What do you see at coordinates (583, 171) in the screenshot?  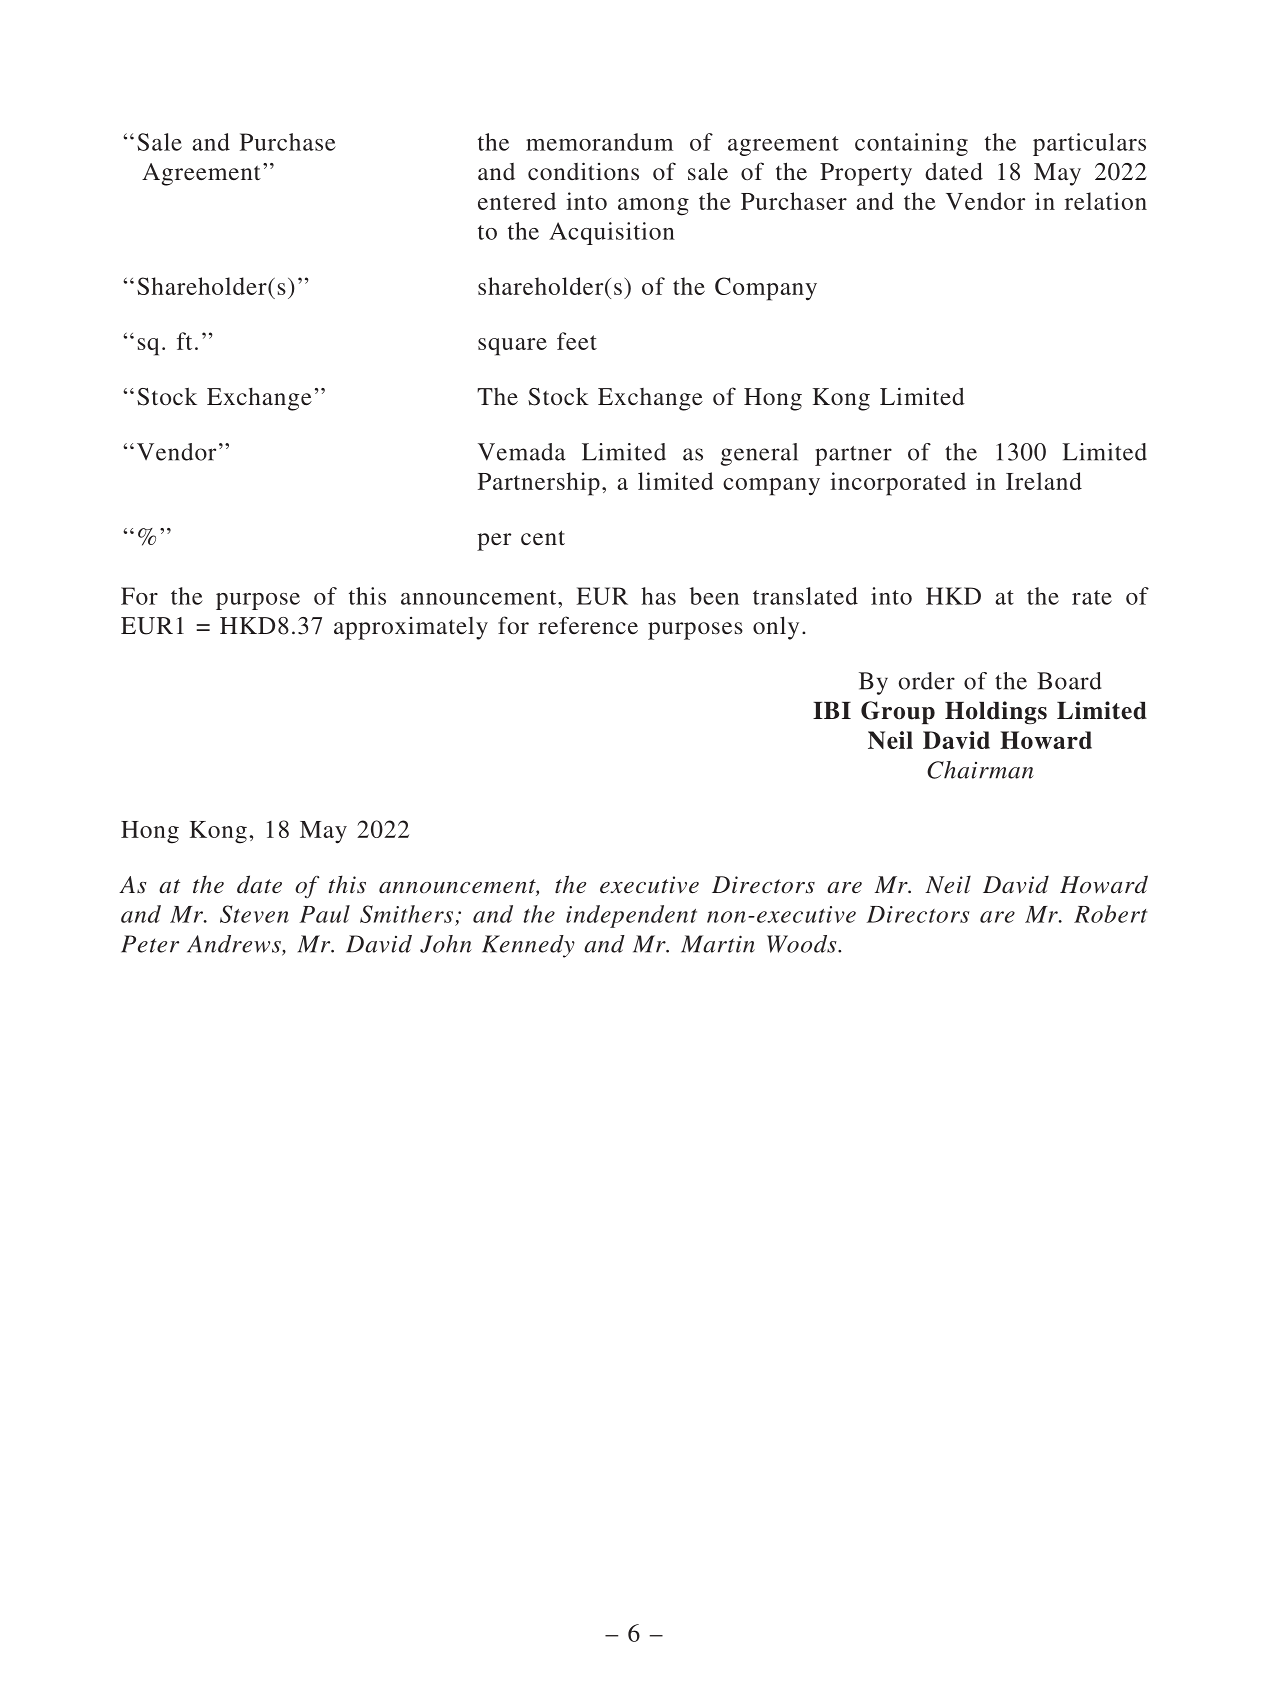 I see `conditions` at bounding box center [583, 171].
